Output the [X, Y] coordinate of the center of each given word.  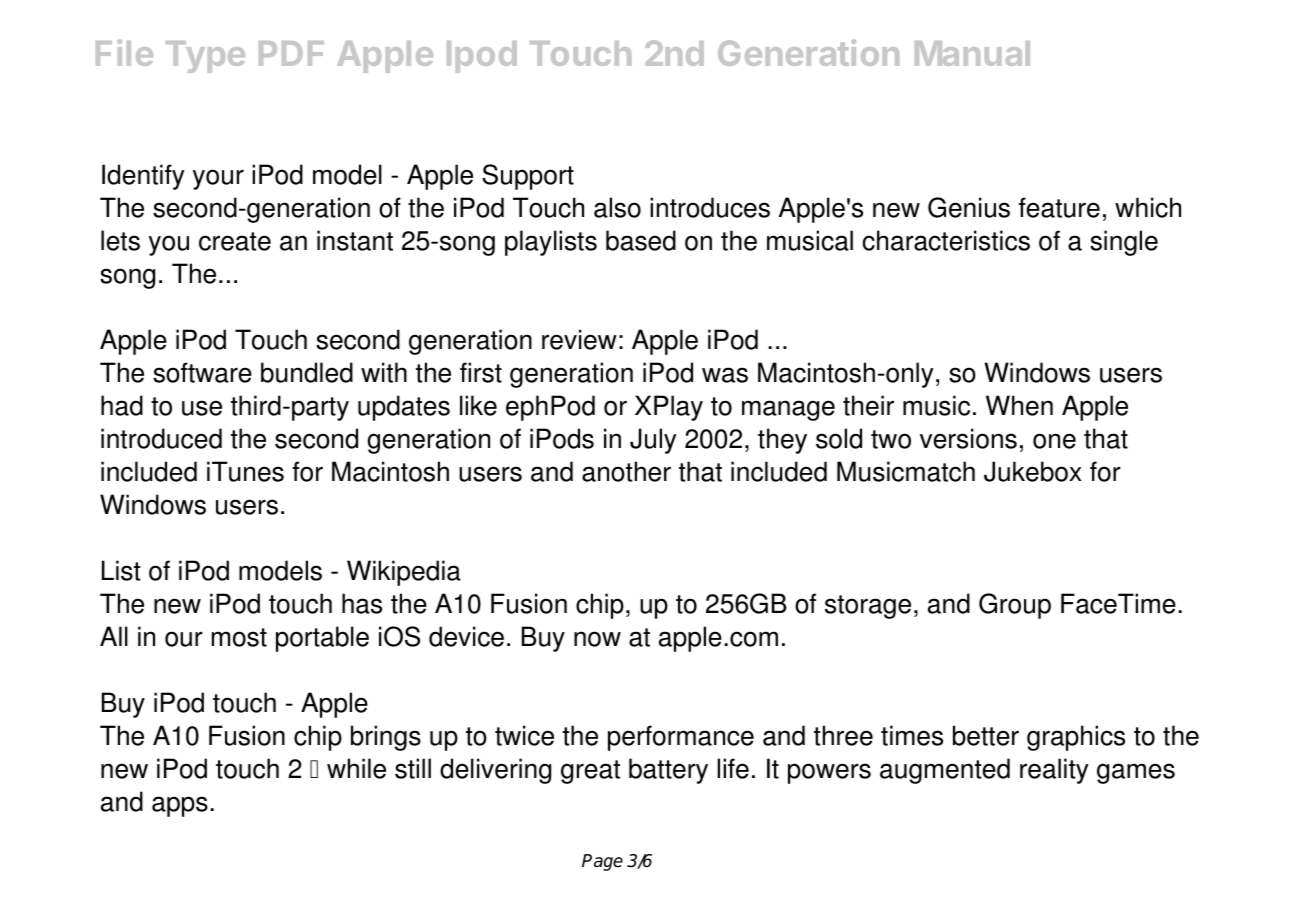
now [597, 639]
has [362, 603]
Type [205, 57]
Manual [972, 53]
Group [1015, 606]
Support [528, 177]
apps [180, 806]
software [202, 372]
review [579, 339]
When [1019, 405]
